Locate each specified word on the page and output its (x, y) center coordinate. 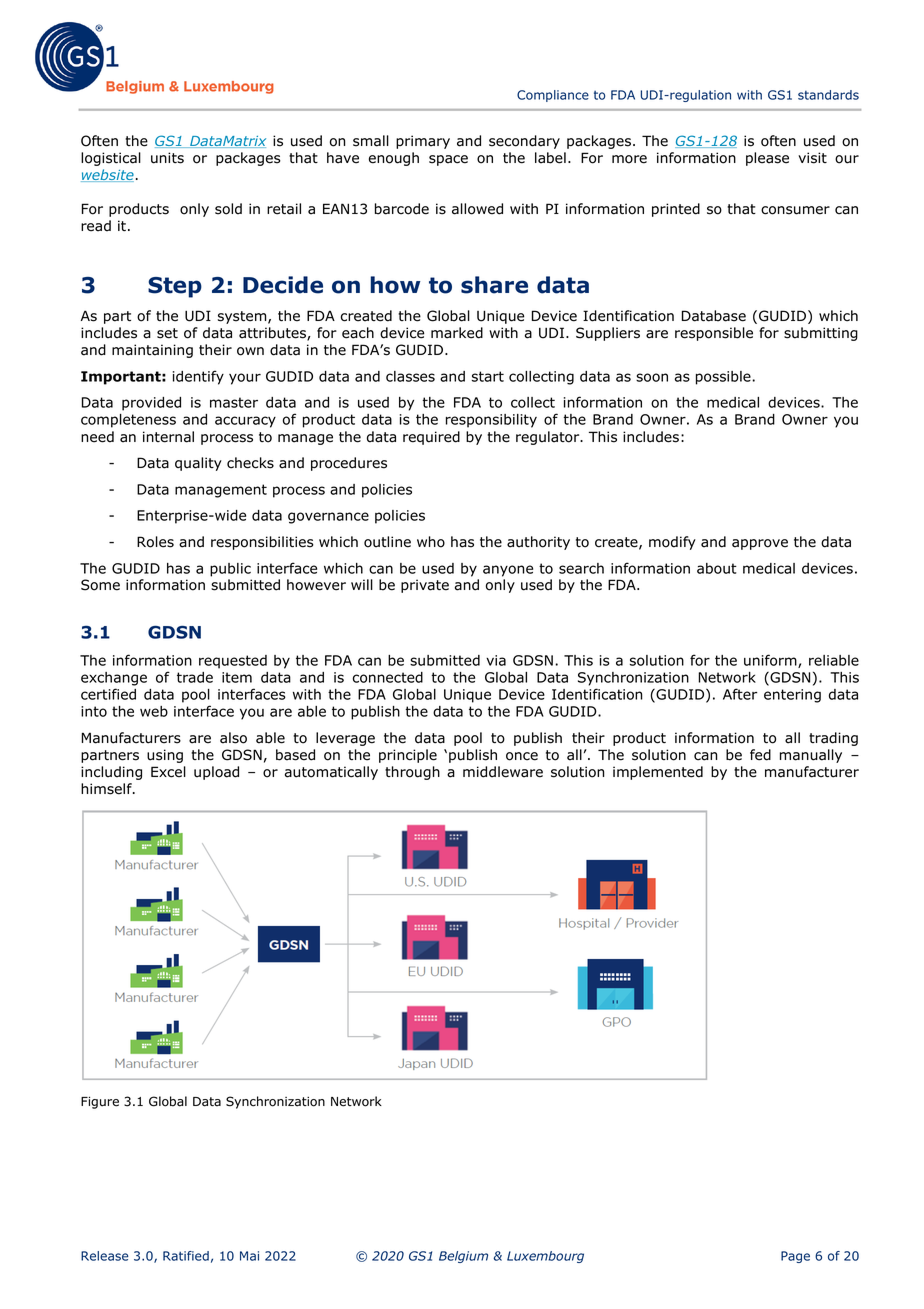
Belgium (463, 1257)
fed (760, 755)
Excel (168, 772)
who (431, 542)
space (448, 160)
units (167, 158)
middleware (503, 772)
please (767, 159)
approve (760, 544)
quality (198, 464)
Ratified (186, 1256)
